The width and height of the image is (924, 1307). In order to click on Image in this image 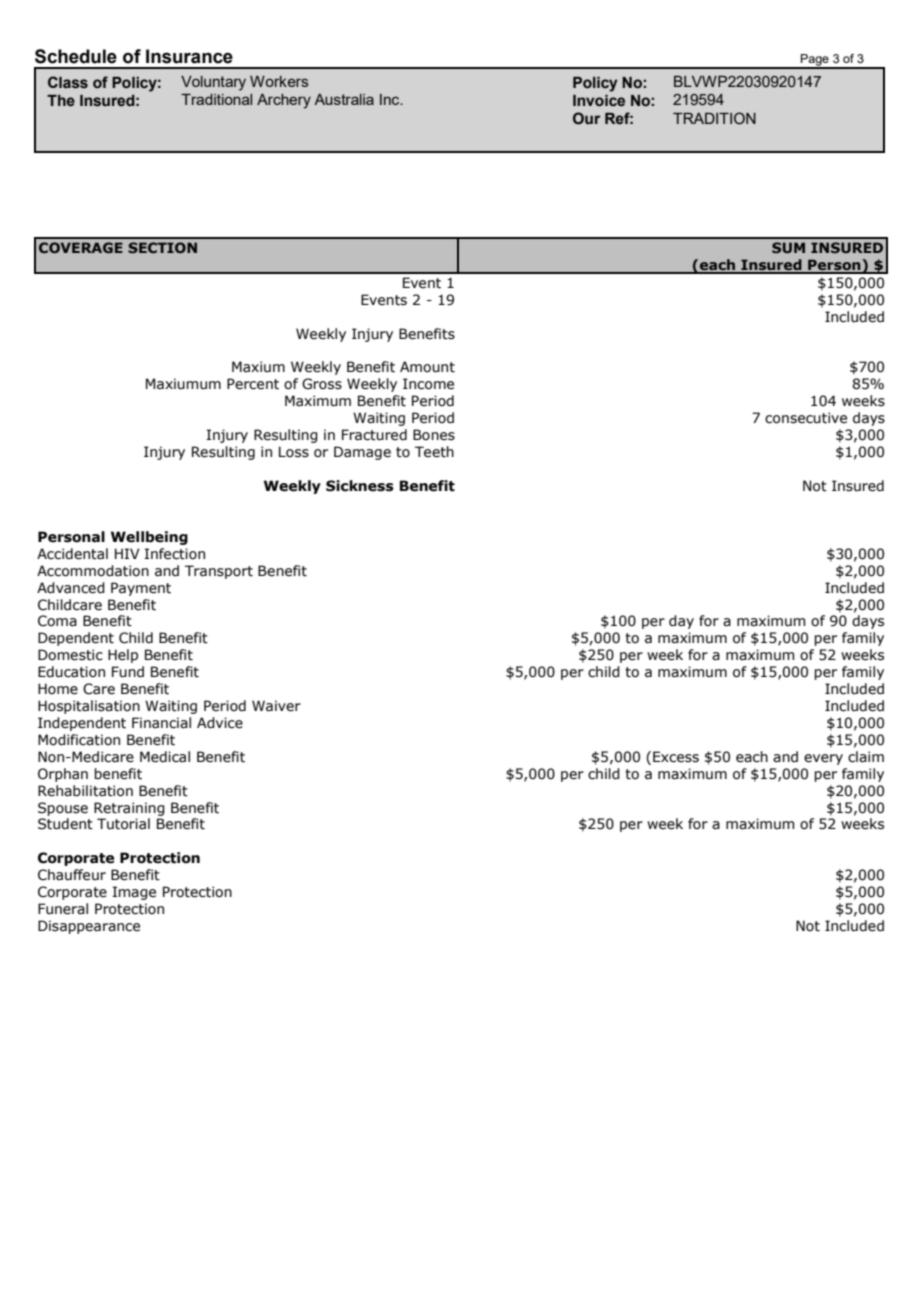, I will do `click(134, 893)`.
